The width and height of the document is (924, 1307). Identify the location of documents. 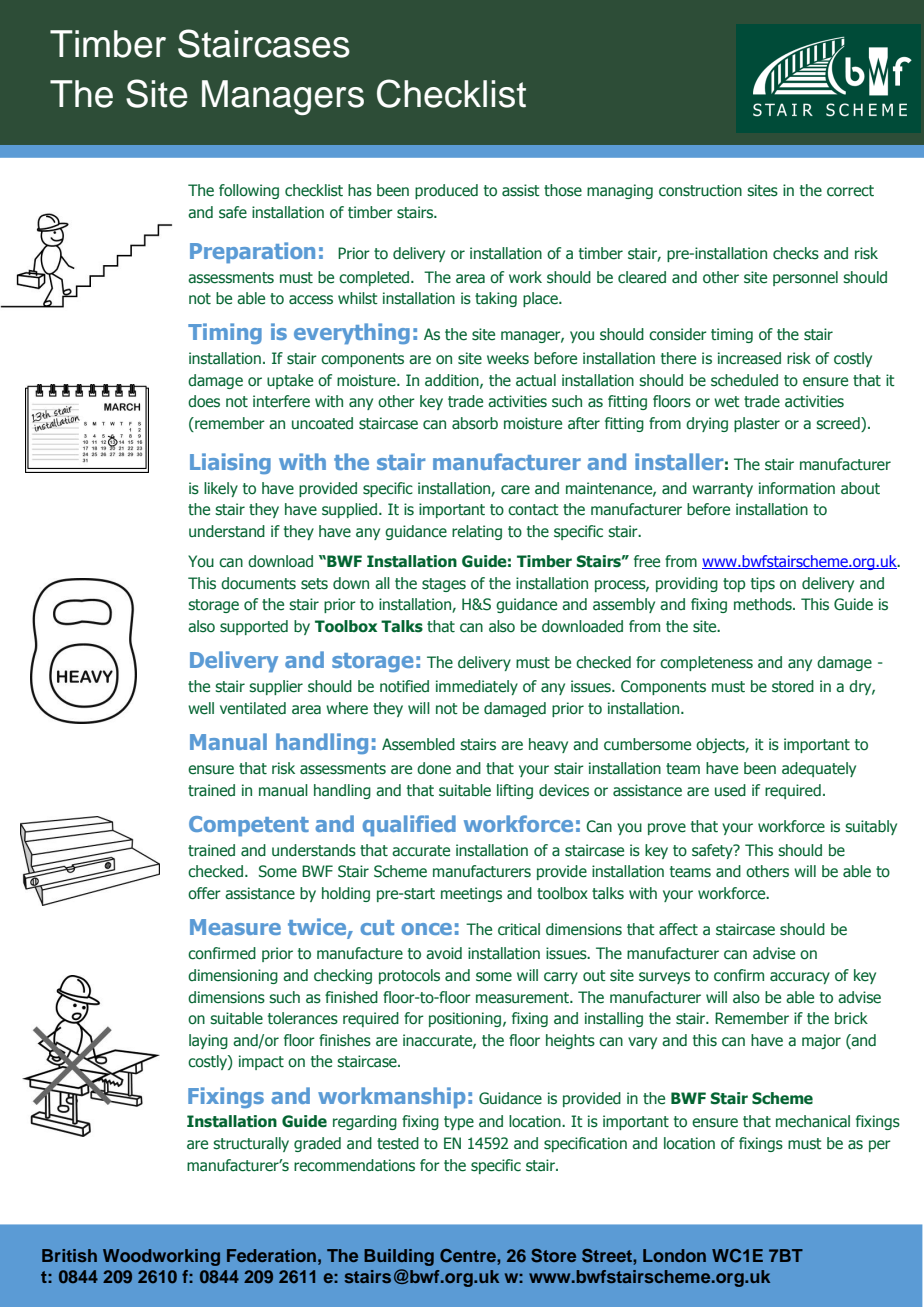
(258, 583).
